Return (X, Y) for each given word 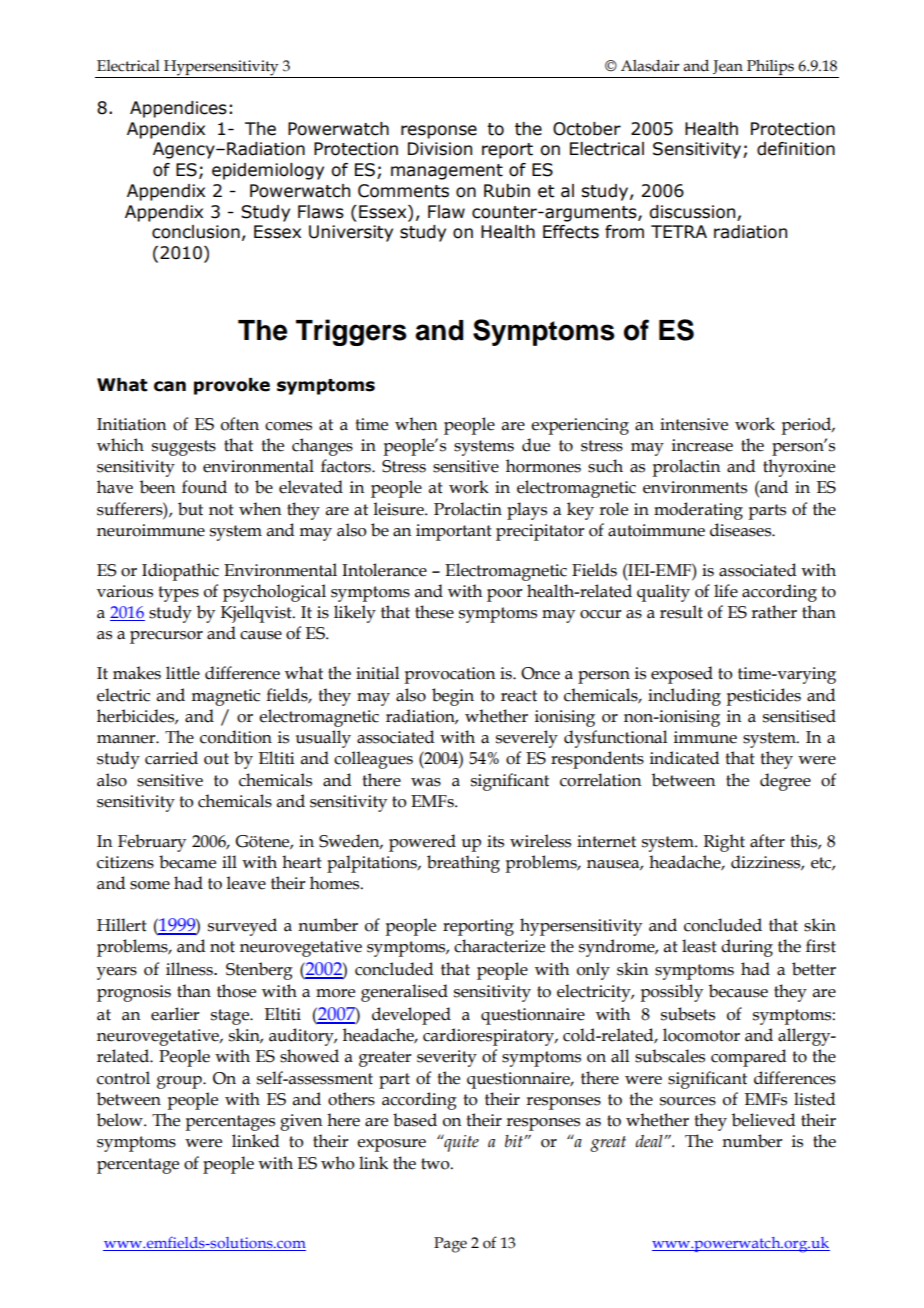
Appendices (178, 109)
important (454, 532)
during (747, 948)
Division (440, 149)
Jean (728, 67)
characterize (499, 946)
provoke (232, 386)
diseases (741, 530)
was (426, 782)
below (121, 1120)
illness (190, 969)
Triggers (351, 332)
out (216, 759)
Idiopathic (180, 572)
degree (785, 782)
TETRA (679, 231)
